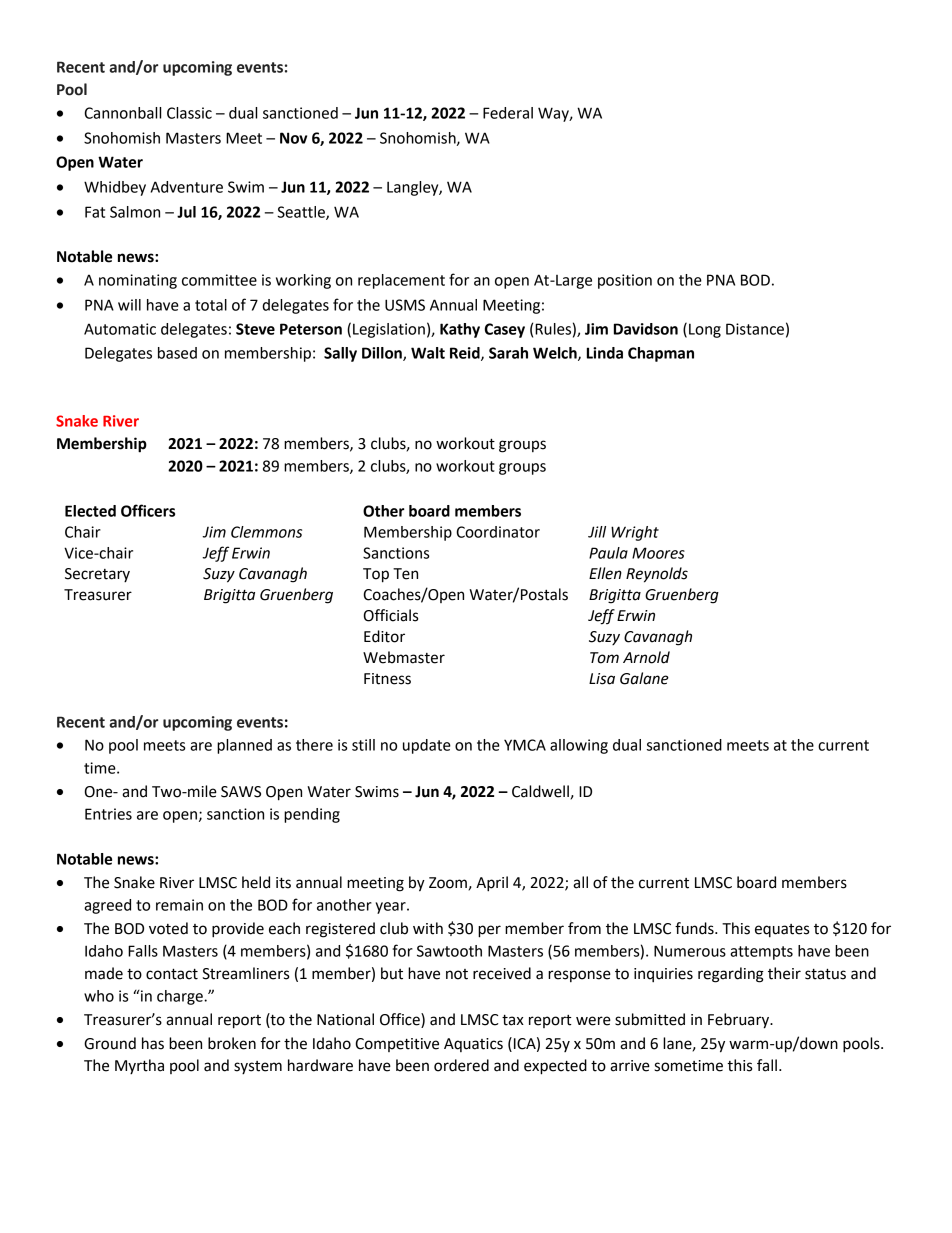 The width and height of the image is (952, 1233). What do you see at coordinates (97, 575) in the image?
I see `Secretary` at bounding box center [97, 575].
